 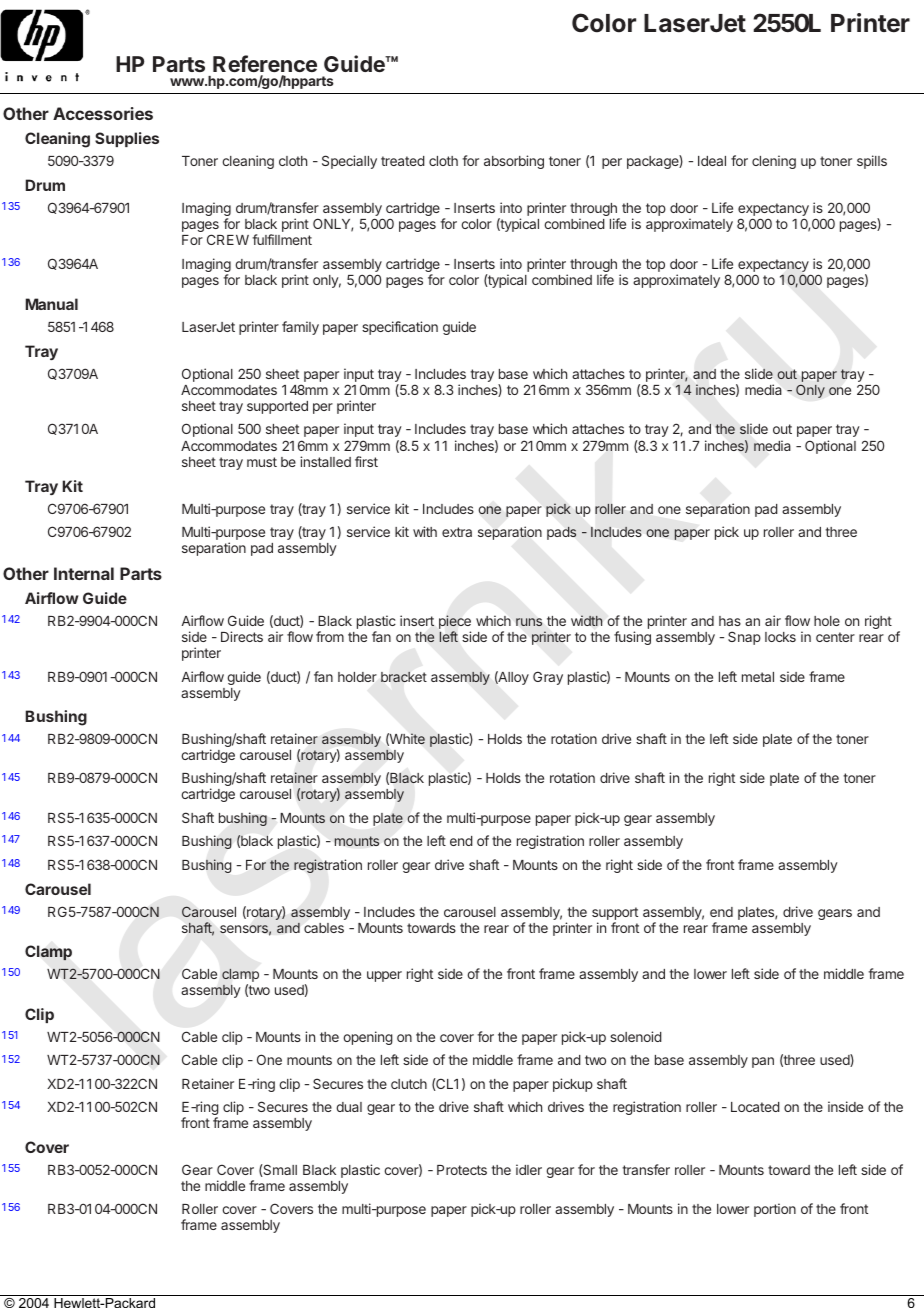 I want to click on locks, so click(x=780, y=637).
